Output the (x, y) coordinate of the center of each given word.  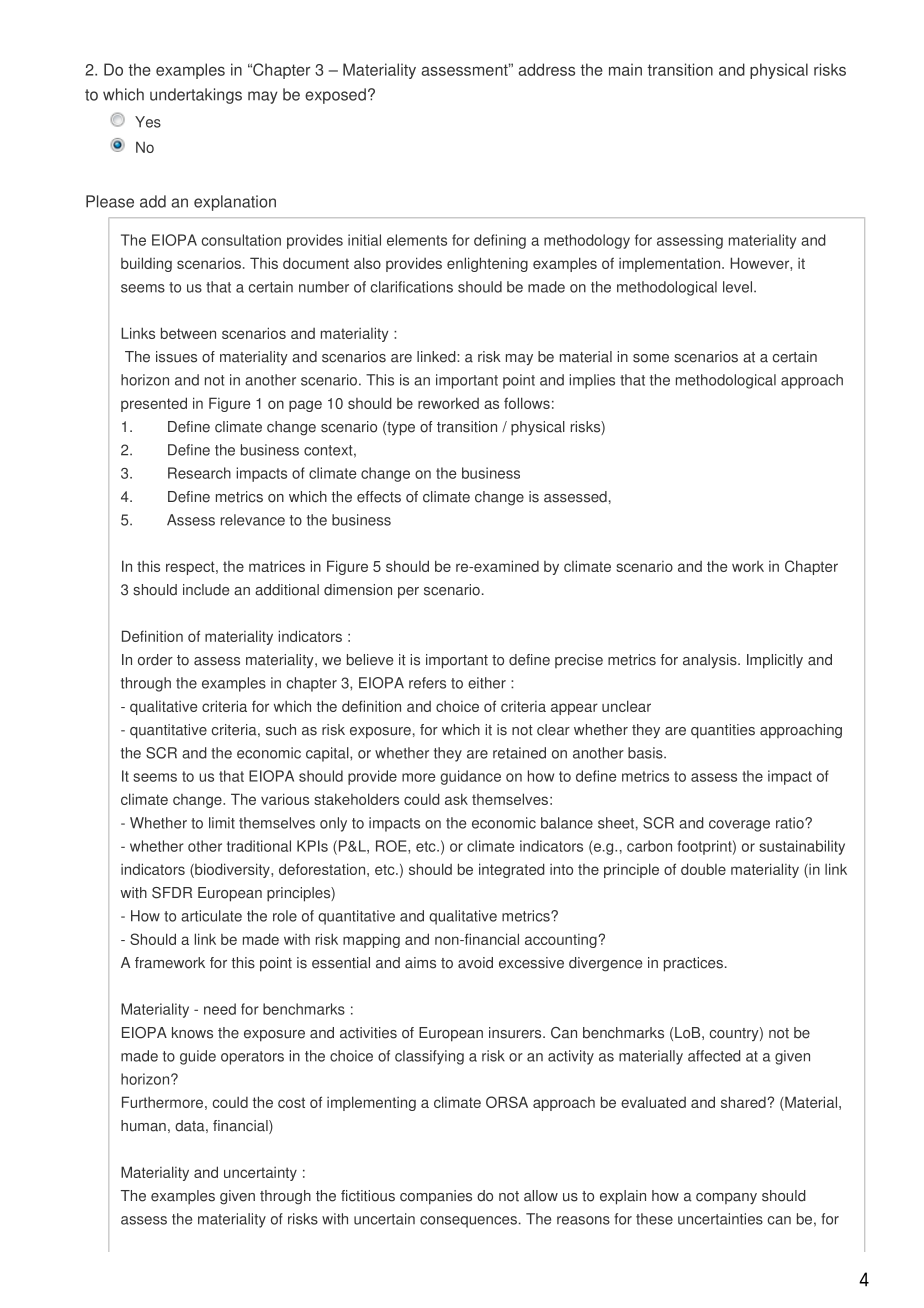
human (143, 1126)
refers (427, 683)
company (726, 1199)
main (625, 69)
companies (436, 1197)
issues (176, 357)
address (546, 69)
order (155, 660)
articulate (211, 916)
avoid (475, 963)
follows (527, 403)
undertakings (196, 96)
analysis (711, 661)
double (703, 869)
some (651, 358)
